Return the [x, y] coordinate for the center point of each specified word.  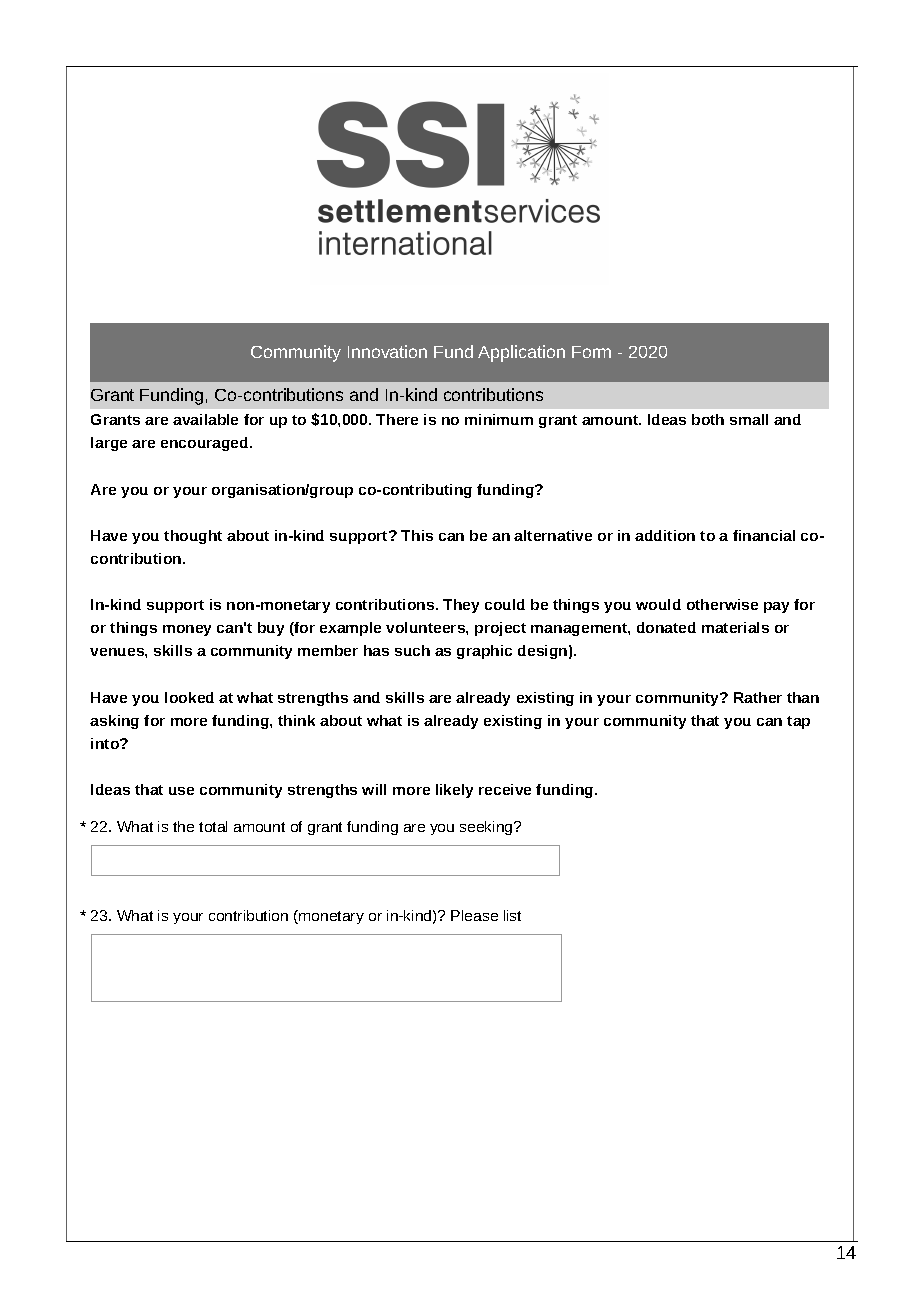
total [213, 826]
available [205, 419]
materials [735, 627]
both [708, 419]
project [500, 629]
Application [521, 353]
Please [474, 915]
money [187, 630]
